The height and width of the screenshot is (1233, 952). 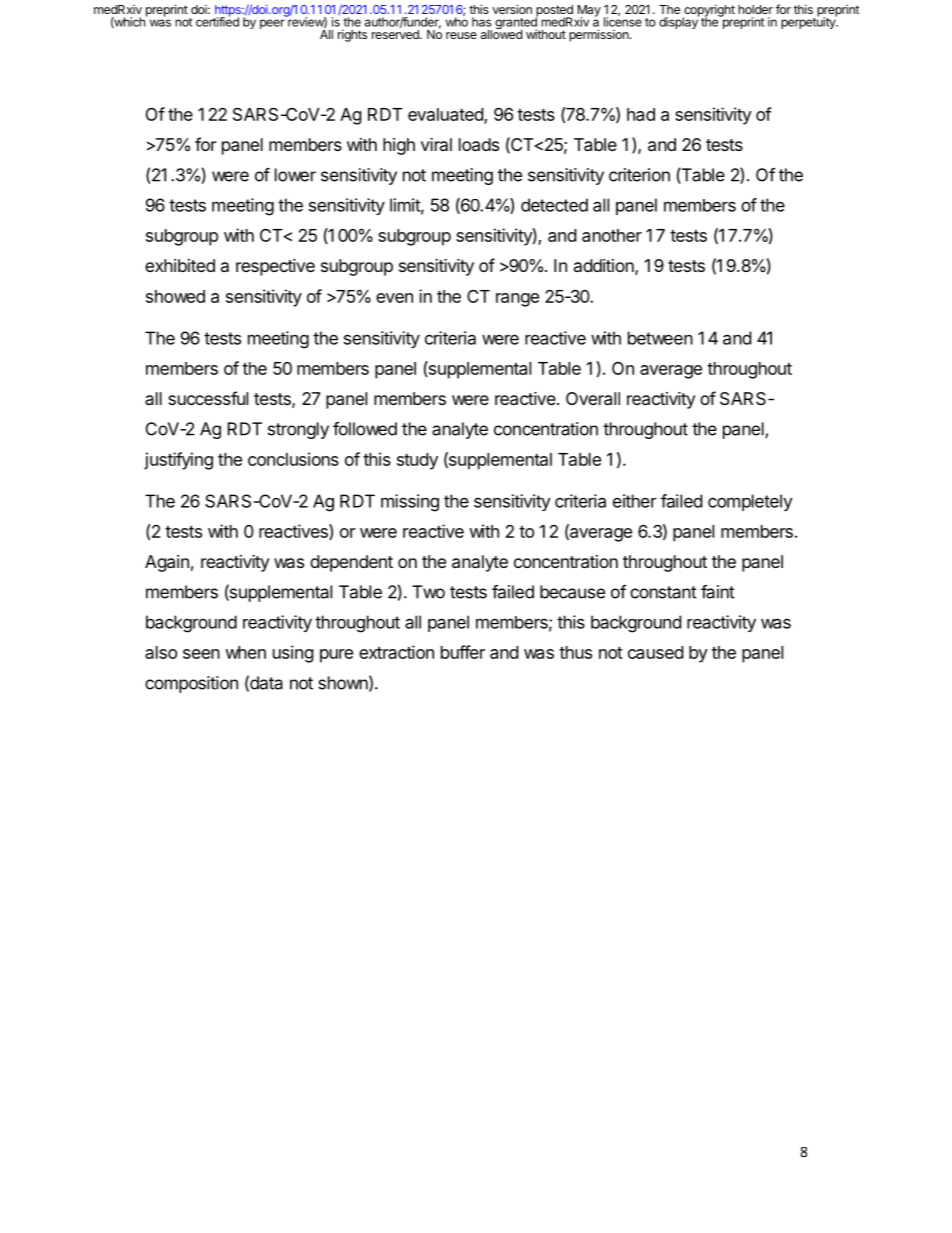 What do you see at coordinates (481, 22) in the screenshot?
I see `has` at bounding box center [481, 22].
